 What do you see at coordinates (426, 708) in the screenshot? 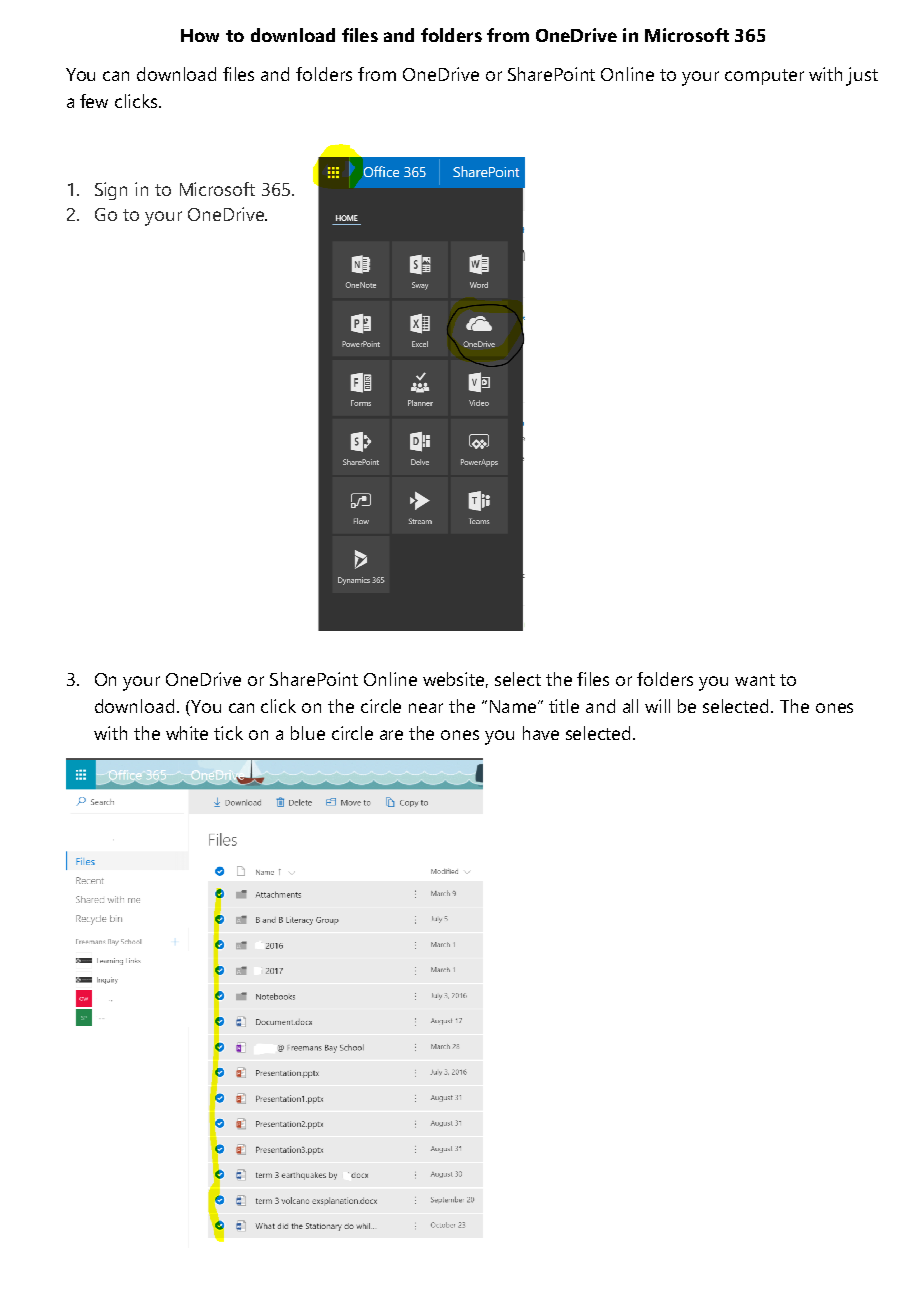
I see `near` at bounding box center [426, 708].
